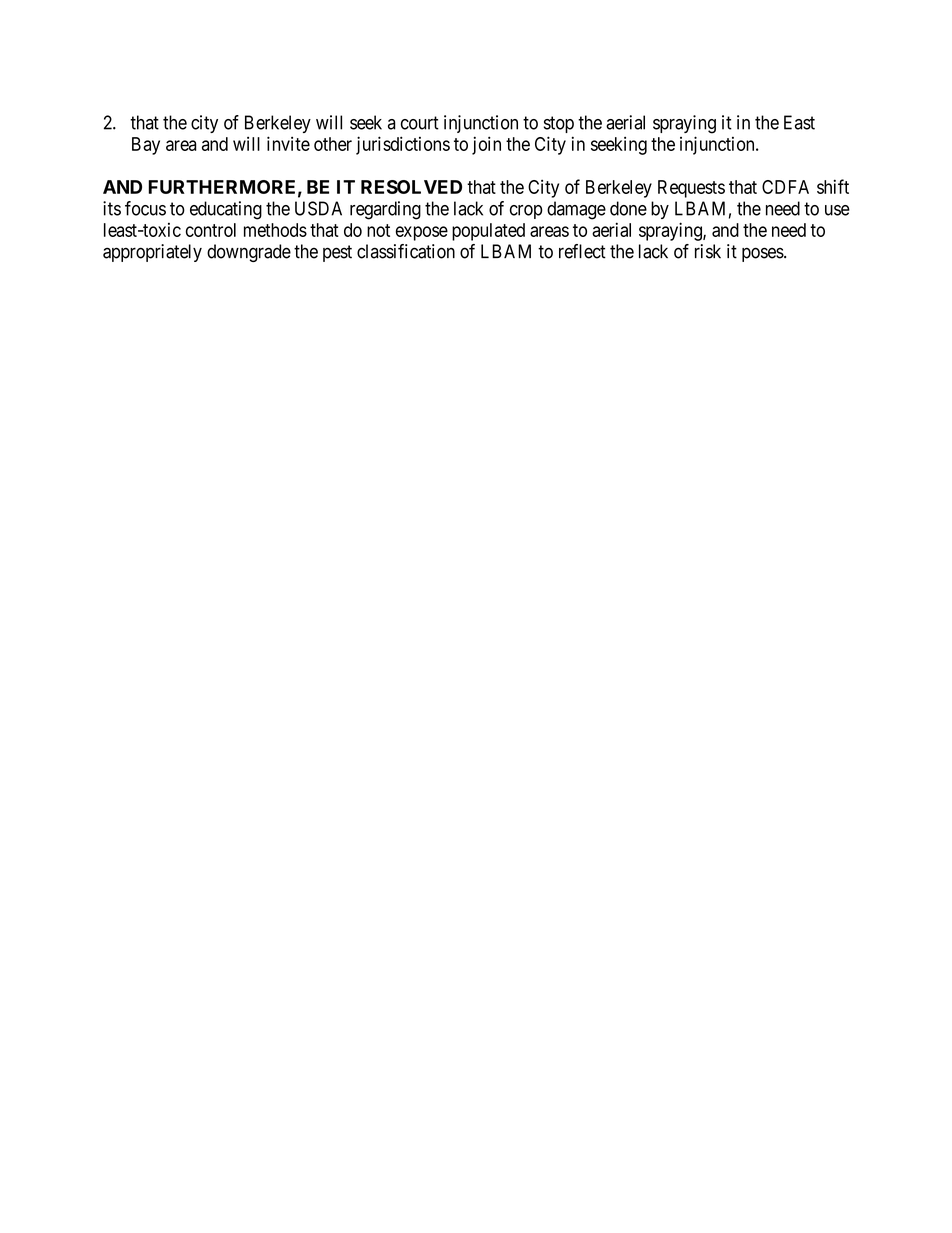 The width and height of the image is (952, 1233). I want to click on Requests, so click(691, 189).
